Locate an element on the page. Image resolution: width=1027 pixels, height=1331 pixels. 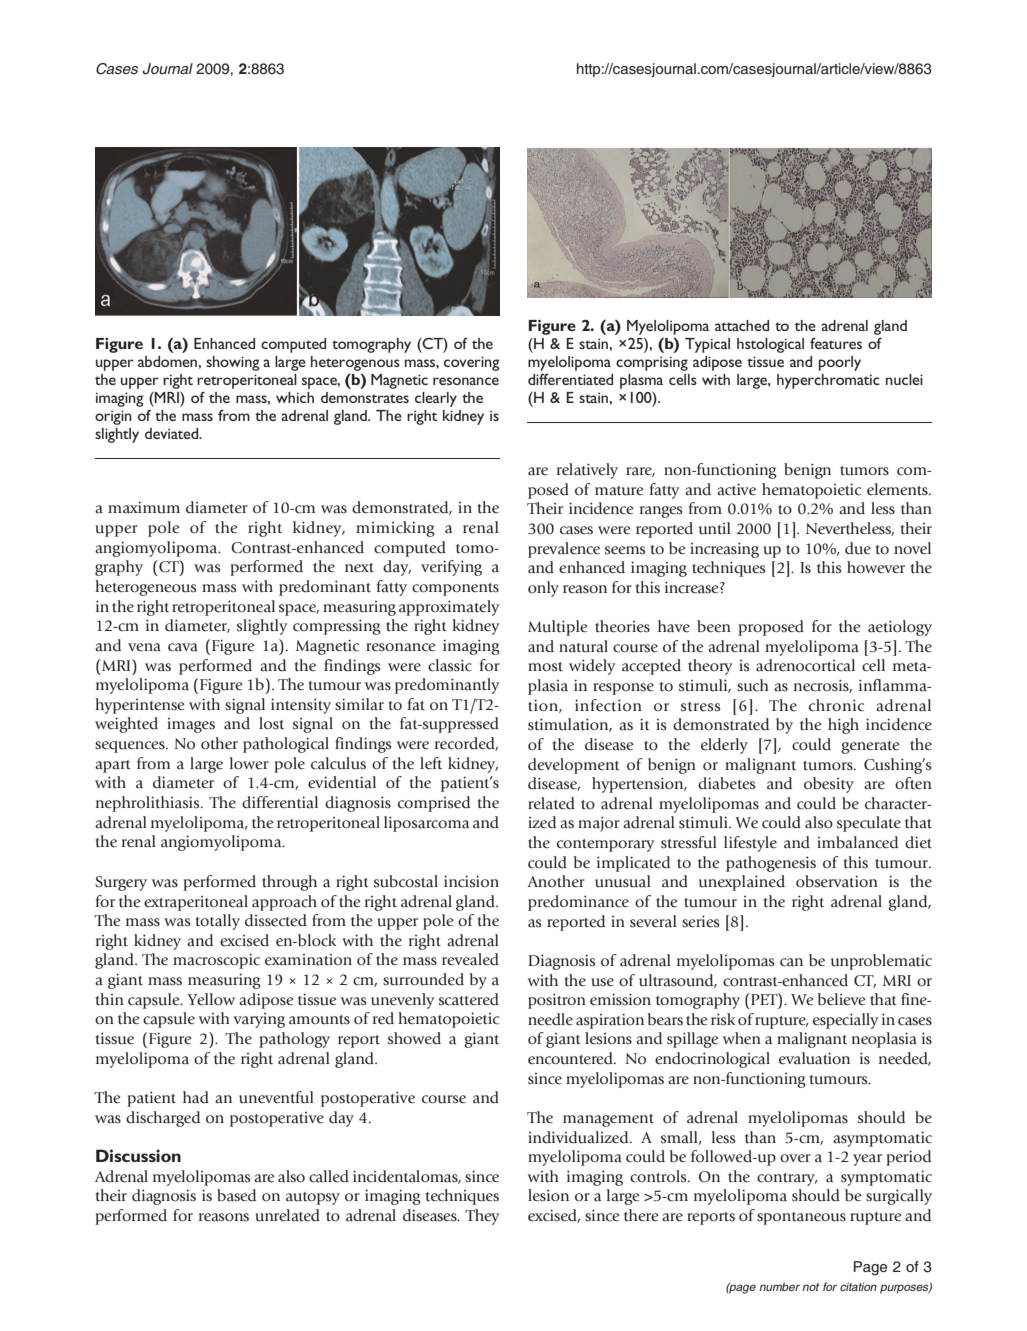
only is located at coordinates (543, 589).
